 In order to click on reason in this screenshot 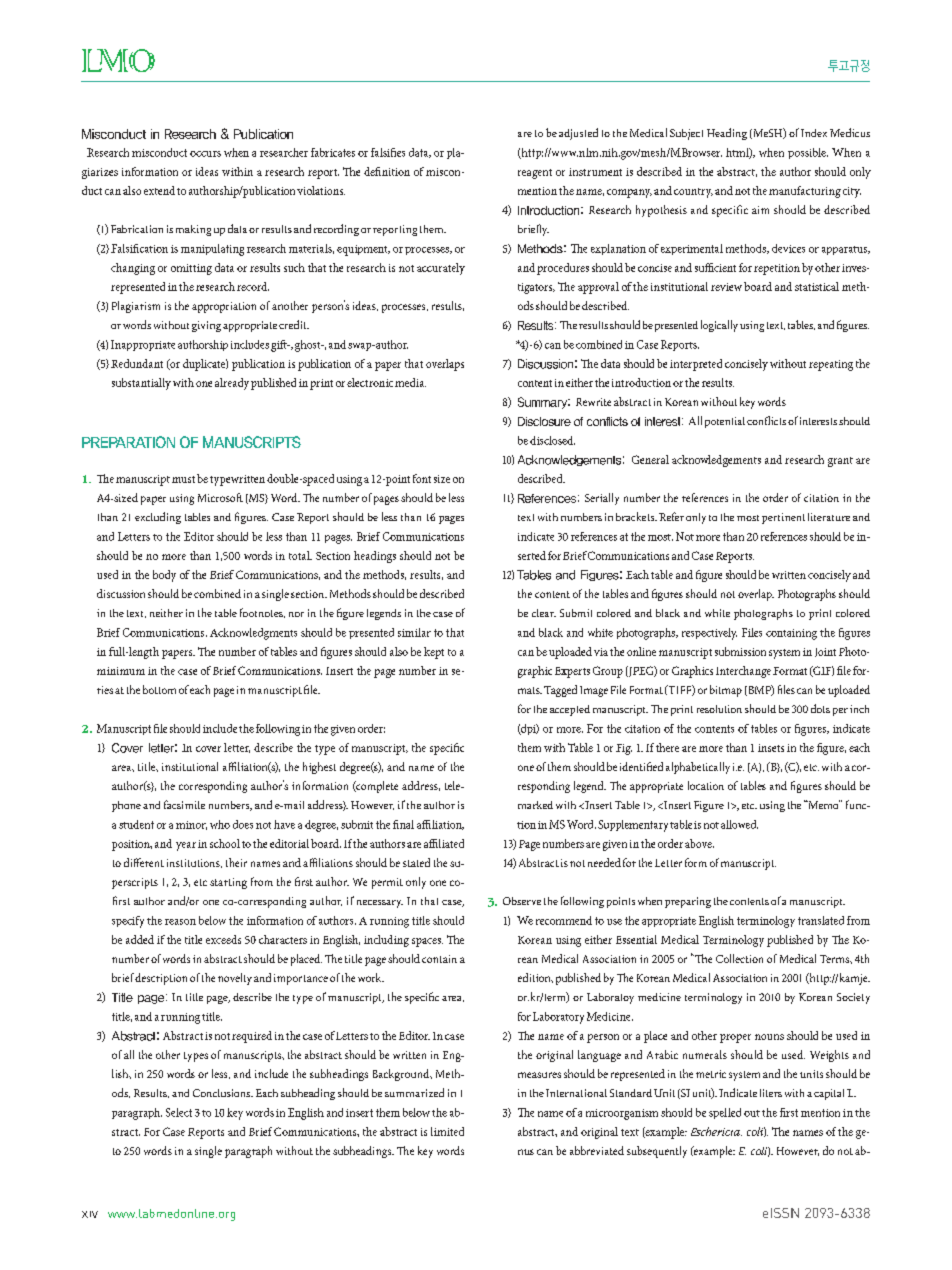, I will do `click(180, 922)`.
